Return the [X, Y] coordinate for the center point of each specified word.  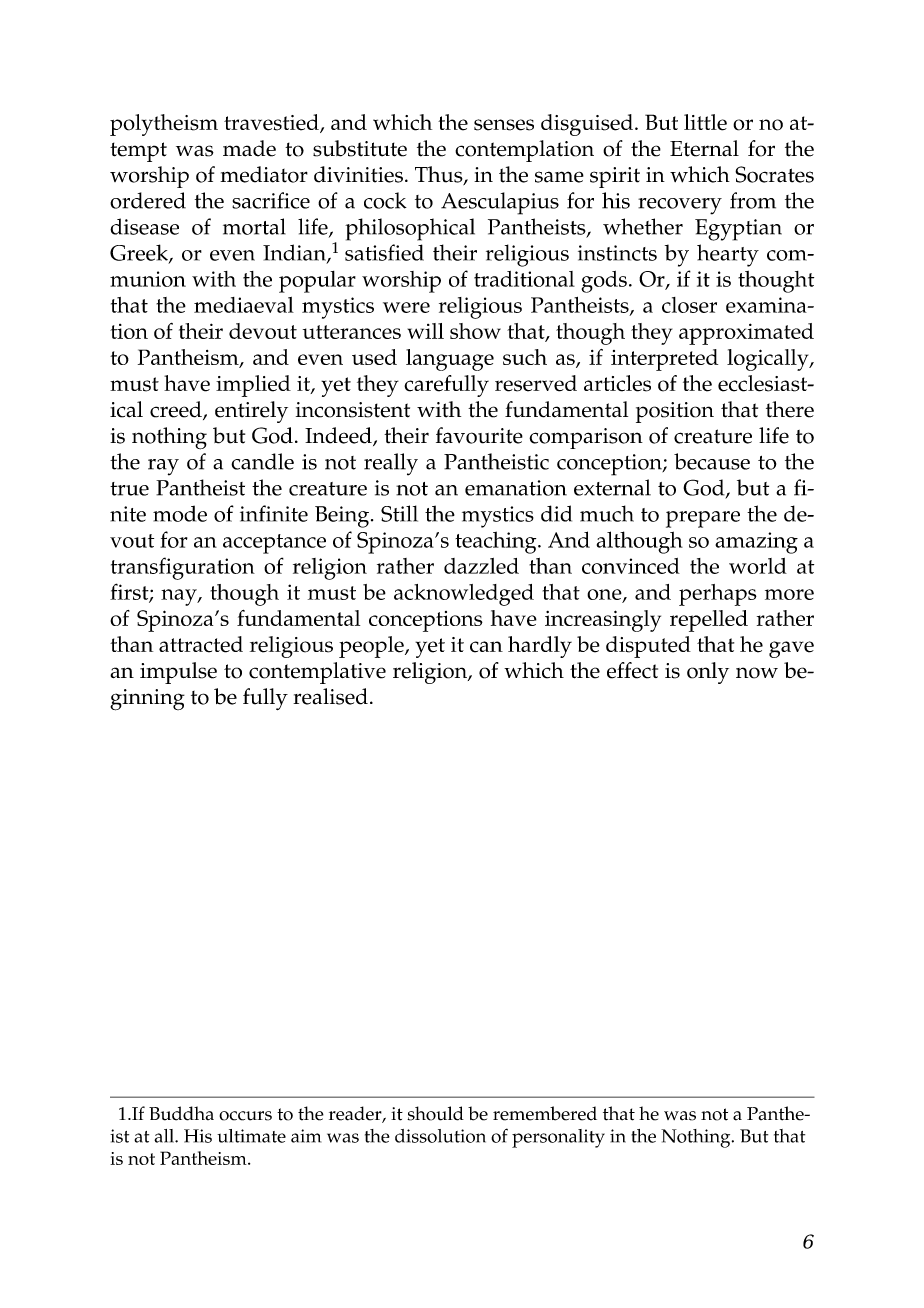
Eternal [704, 148]
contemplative [317, 673]
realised [330, 696]
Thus [440, 175]
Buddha [181, 1113]
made [249, 148]
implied [253, 386]
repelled [709, 621]
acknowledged [464, 595]
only [708, 673]
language [450, 360]
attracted [201, 644]
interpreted [664, 360]
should [435, 1113]
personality [558, 1138]
